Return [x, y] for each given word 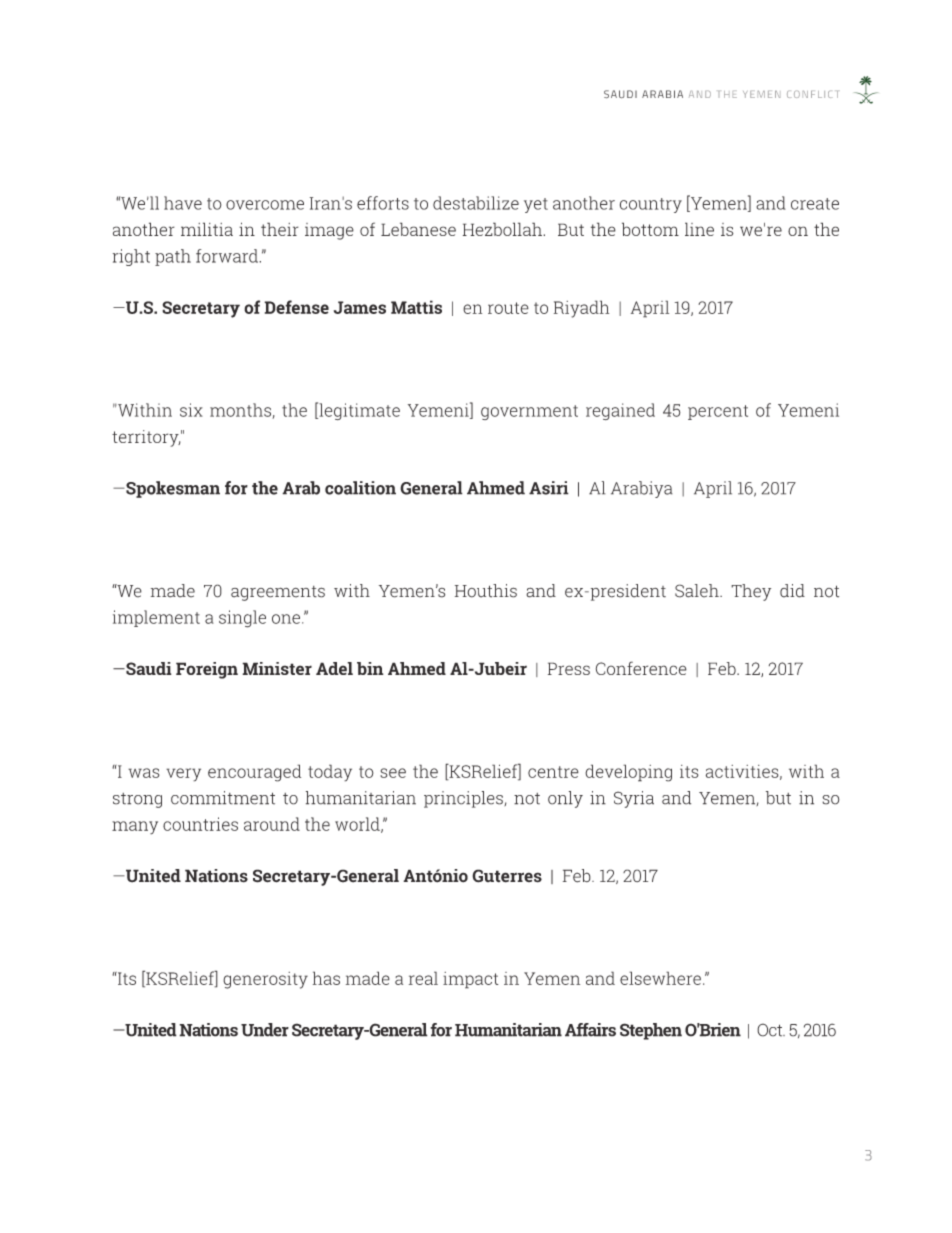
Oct [771, 1030]
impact [471, 980]
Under [265, 1030]
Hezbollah [503, 229]
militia [207, 229]
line [699, 229]
